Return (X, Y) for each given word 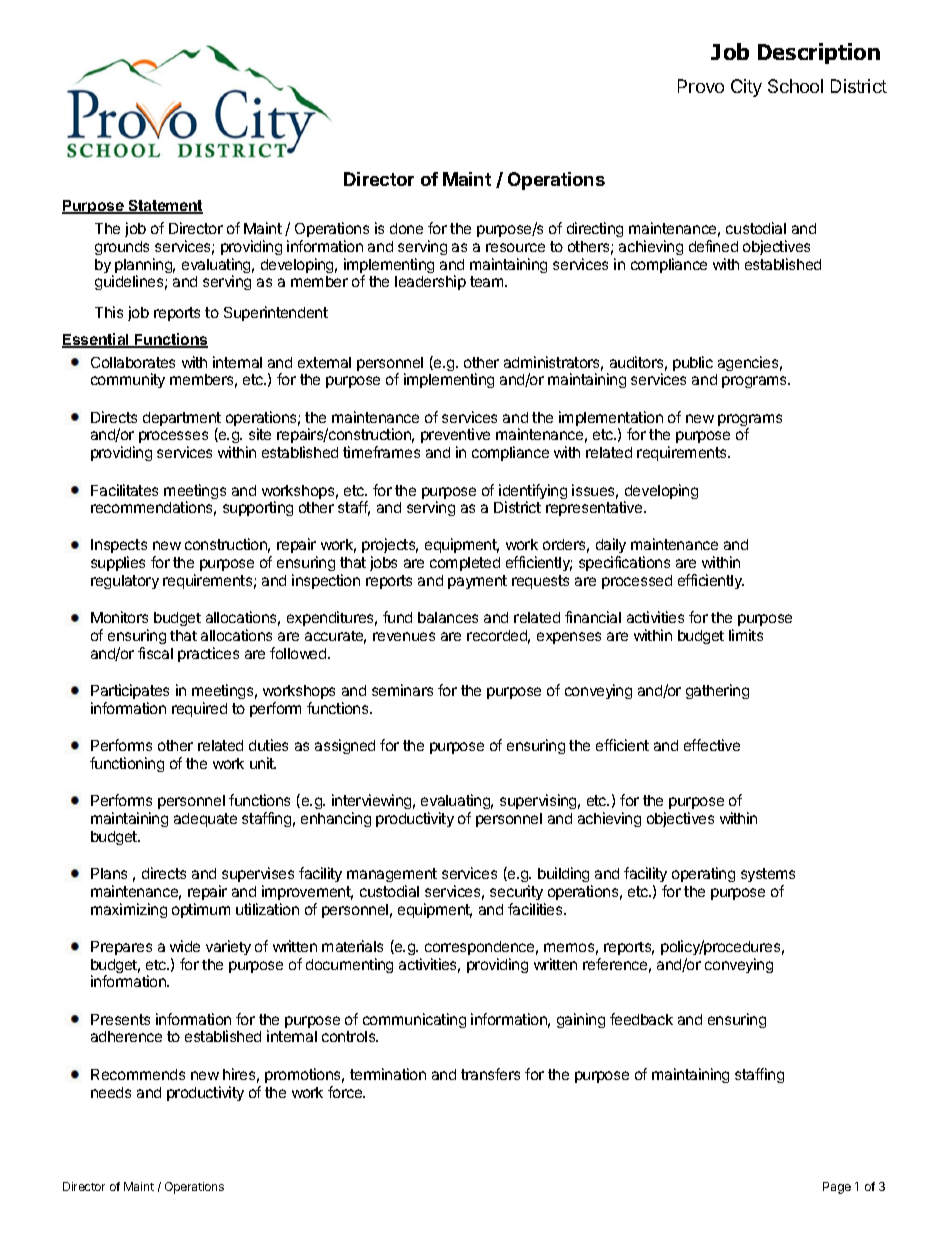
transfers (490, 1074)
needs (111, 1092)
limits (746, 635)
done (406, 228)
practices (208, 654)
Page (837, 1188)
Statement (164, 207)
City (746, 88)
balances (448, 617)
